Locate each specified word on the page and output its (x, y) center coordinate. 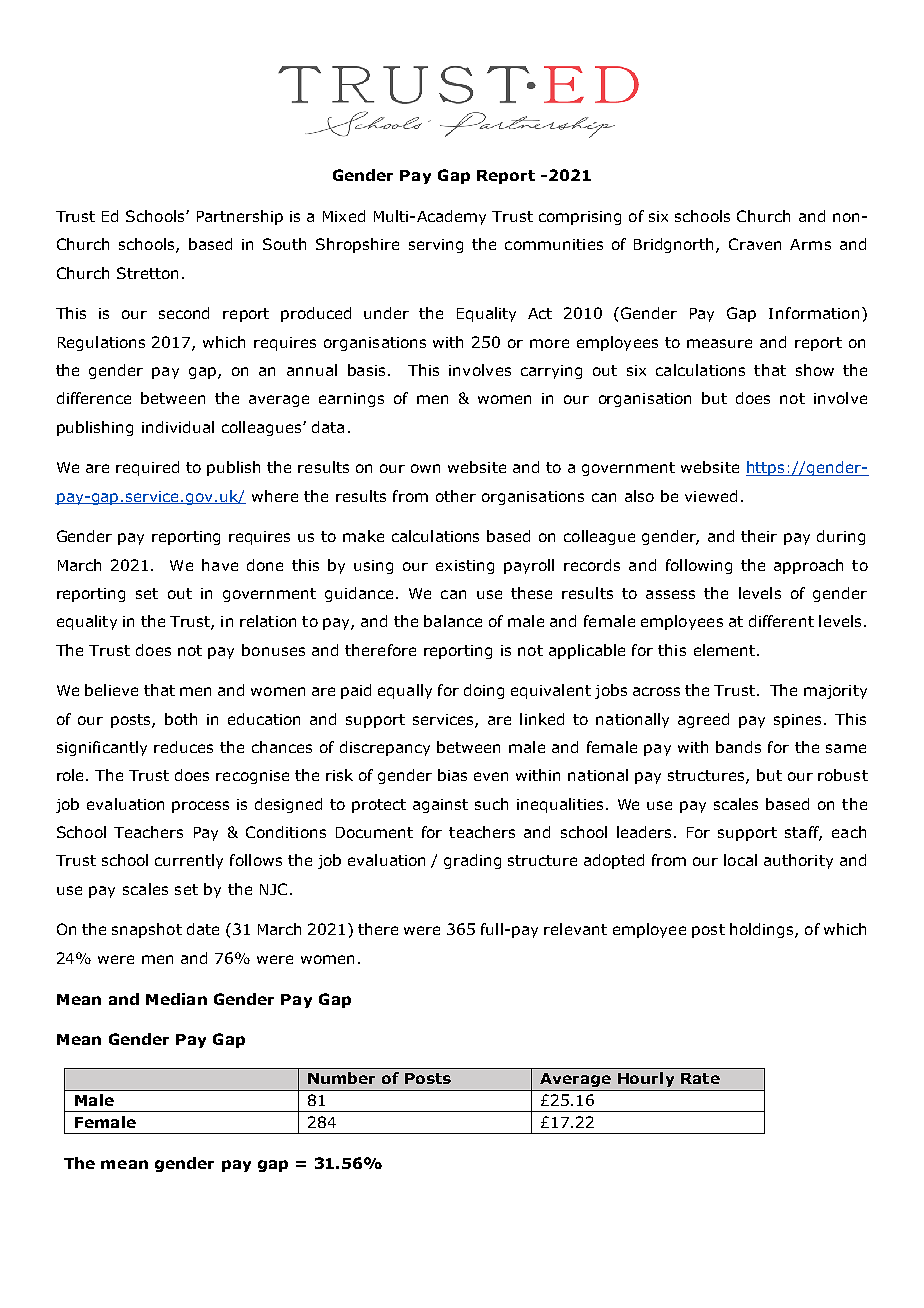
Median (176, 999)
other (456, 496)
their (759, 536)
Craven (755, 244)
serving (436, 246)
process (200, 807)
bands (738, 747)
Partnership (240, 217)
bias (452, 775)
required (147, 468)
